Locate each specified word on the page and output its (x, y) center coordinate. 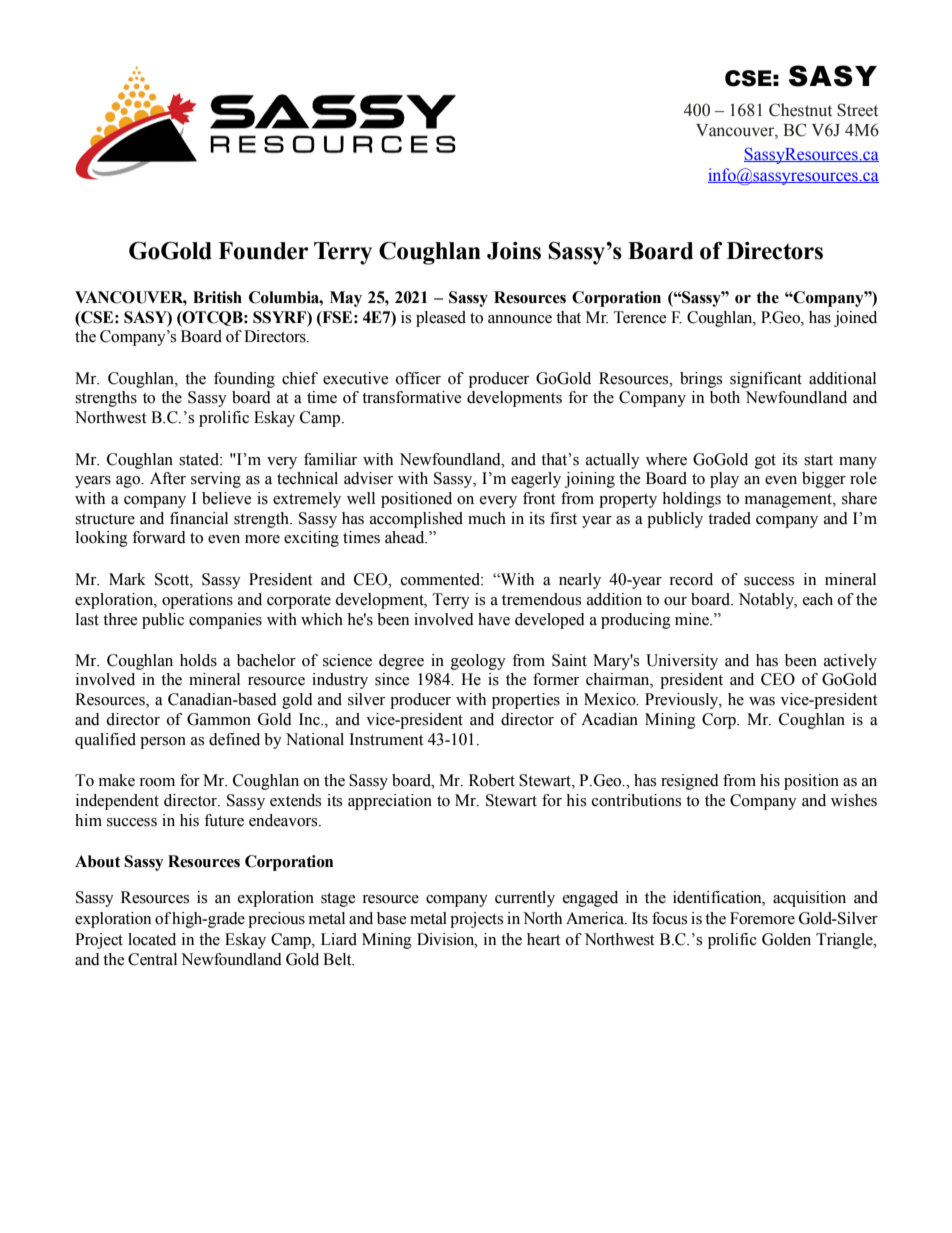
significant (766, 380)
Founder (263, 251)
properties (526, 701)
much (487, 518)
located (152, 939)
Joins (514, 251)
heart (543, 939)
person (163, 743)
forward (159, 537)
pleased (441, 319)
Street (857, 110)
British (217, 297)
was (762, 701)
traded (729, 518)
